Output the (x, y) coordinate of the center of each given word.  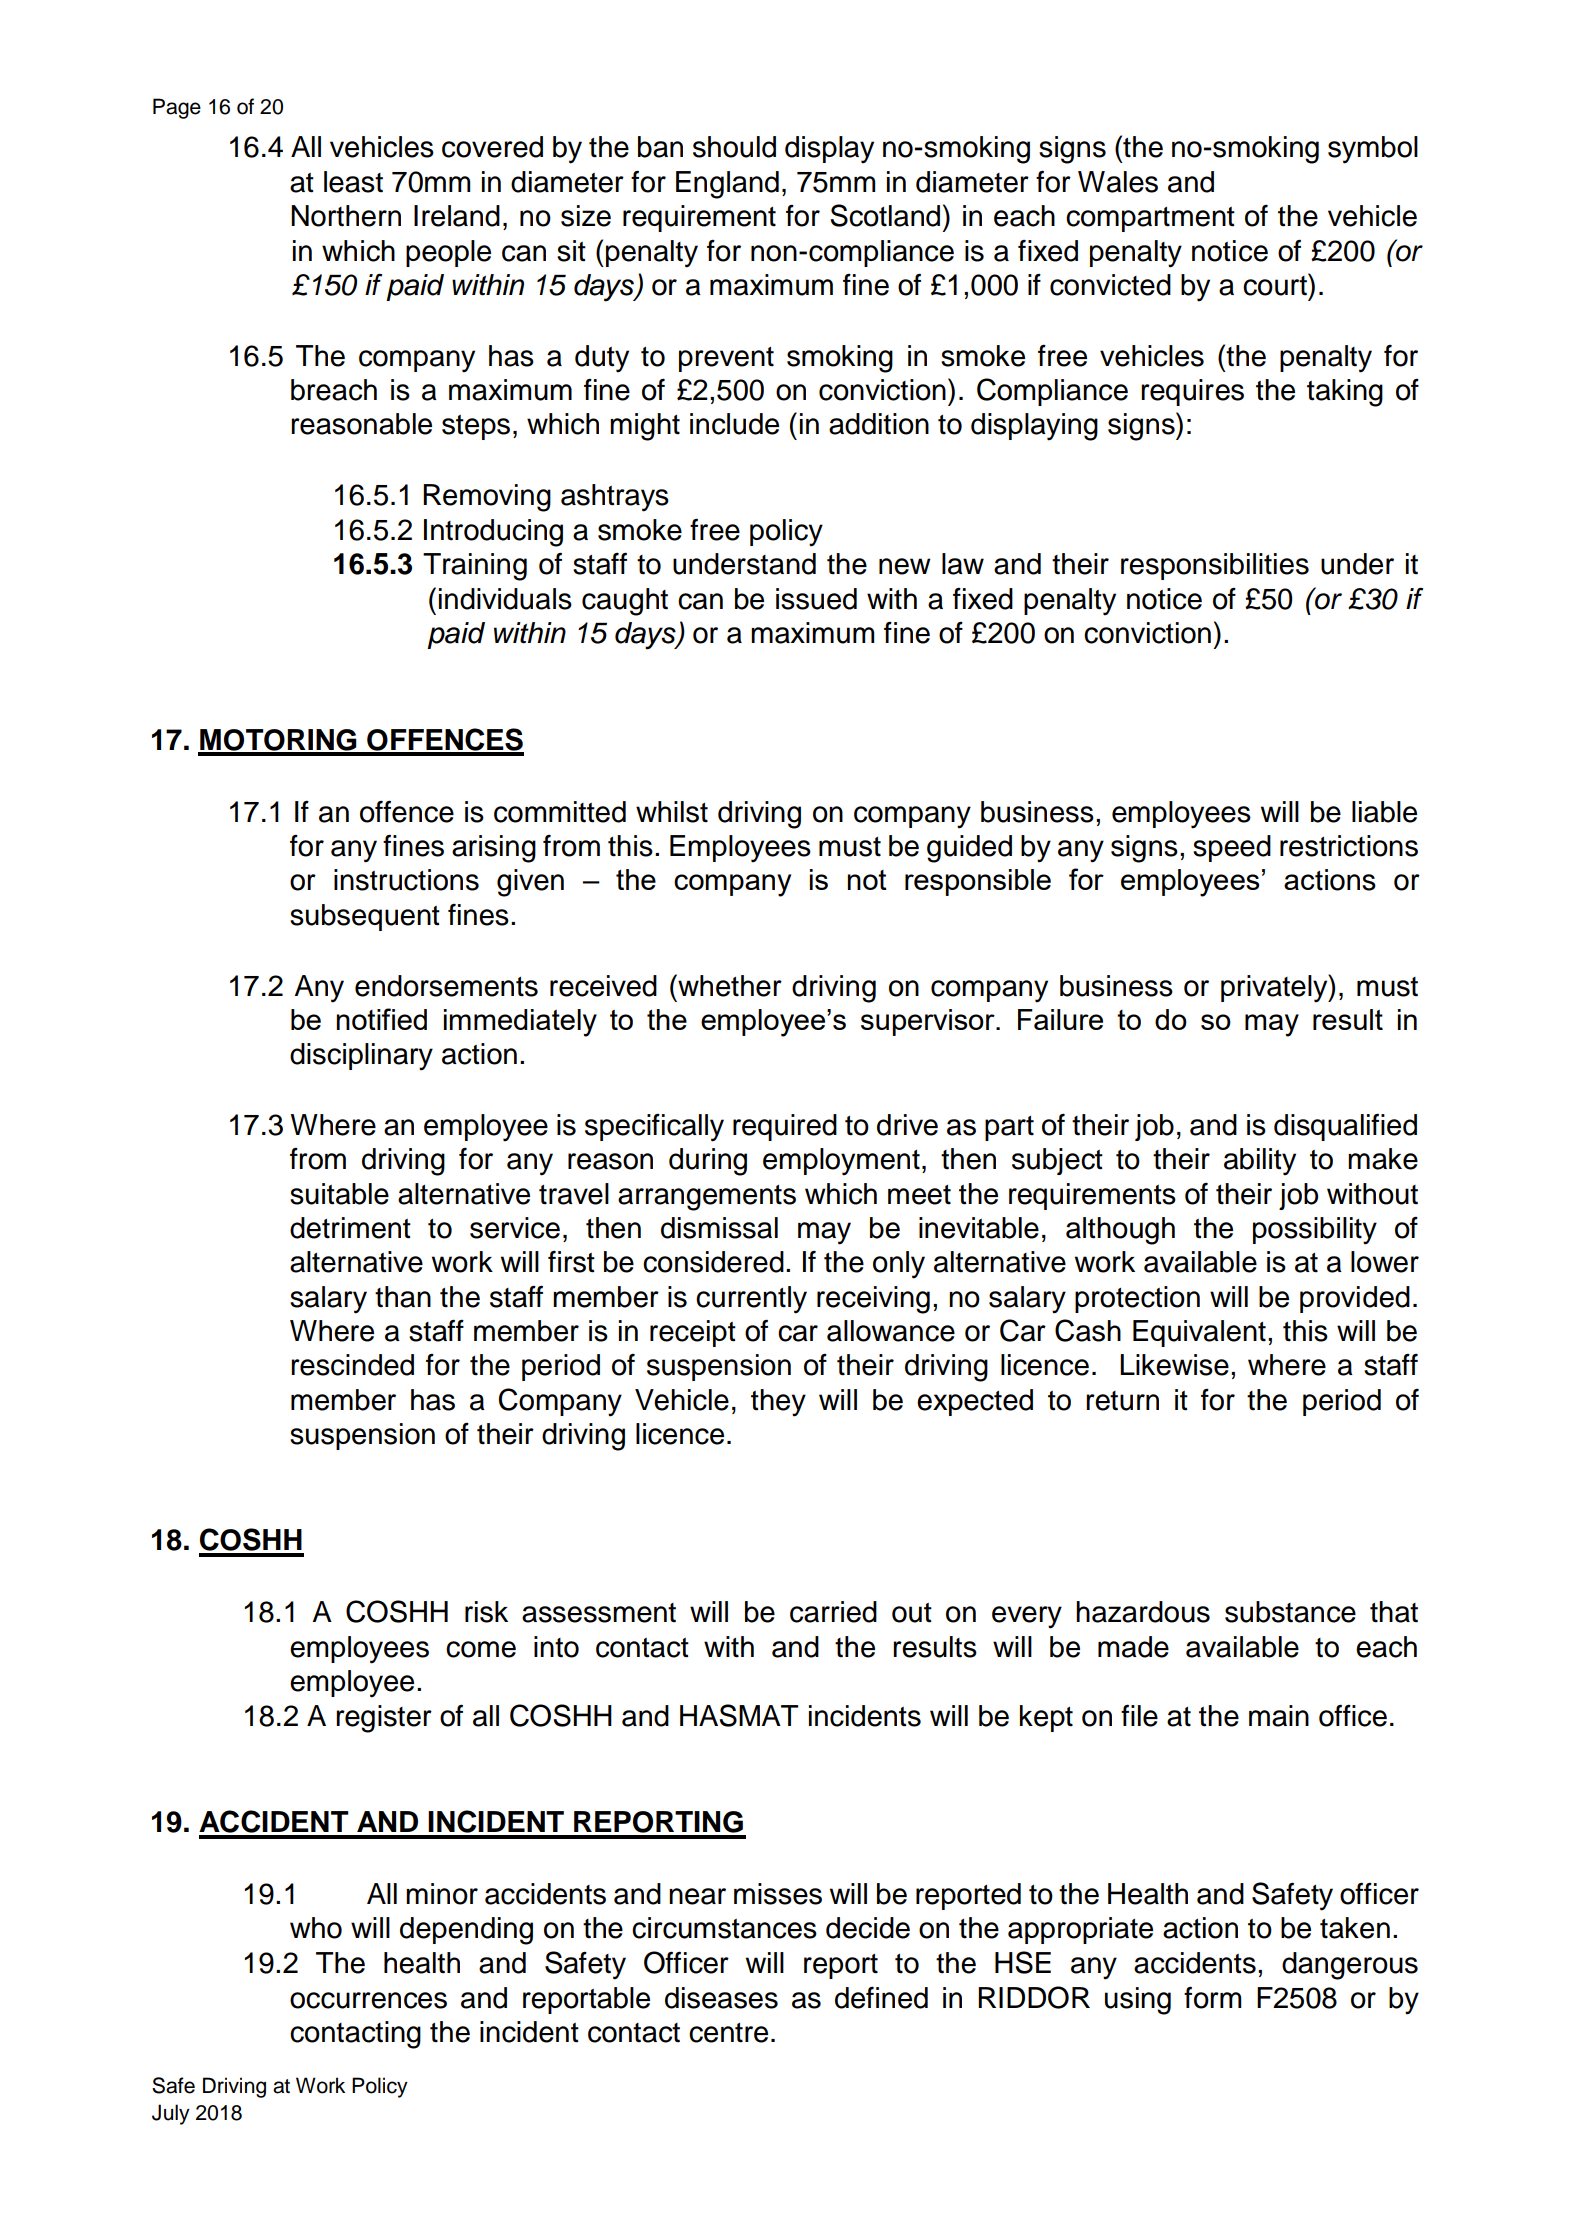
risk (486, 1612)
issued (816, 599)
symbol (1373, 150)
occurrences (368, 2000)
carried (833, 1612)
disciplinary (361, 1057)
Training (475, 567)
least (353, 182)
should (734, 147)
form (1212, 1997)
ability (1260, 1162)
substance (1290, 1612)
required (785, 1127)
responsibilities (1215, 566)
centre (728, 2033)
